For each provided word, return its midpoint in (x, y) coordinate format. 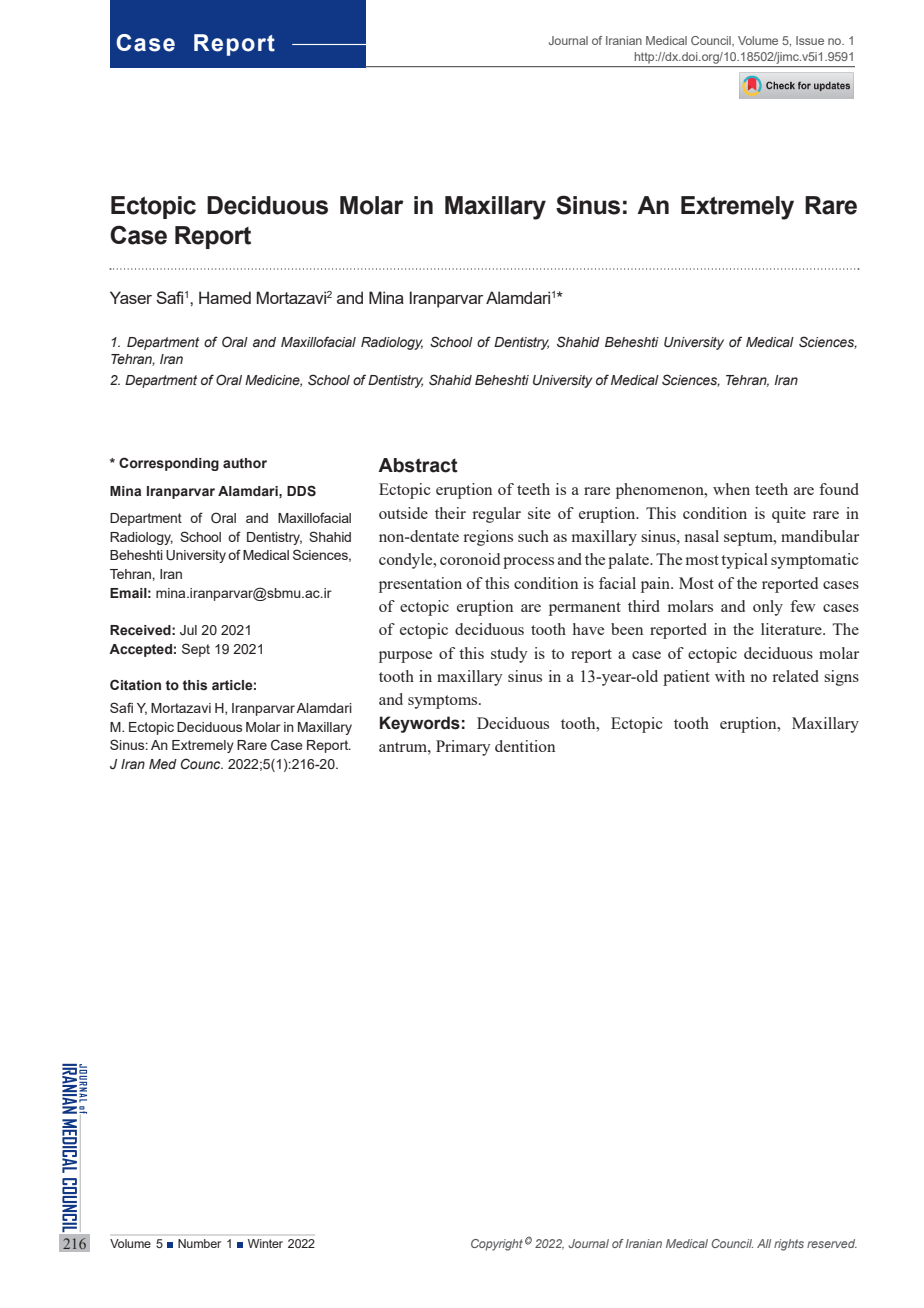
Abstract (418, 465)
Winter (265, 1243)
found (839, 489)
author (245, 463)
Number (199, 1243)
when (731, 489)
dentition (525, 746)
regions (488, 538)
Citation (135, 684)
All (764, 1243)
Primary (463, 748)
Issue (810, 40)
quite (789, 515)
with (730, 676)
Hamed (225, 297)
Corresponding (169, 464)
